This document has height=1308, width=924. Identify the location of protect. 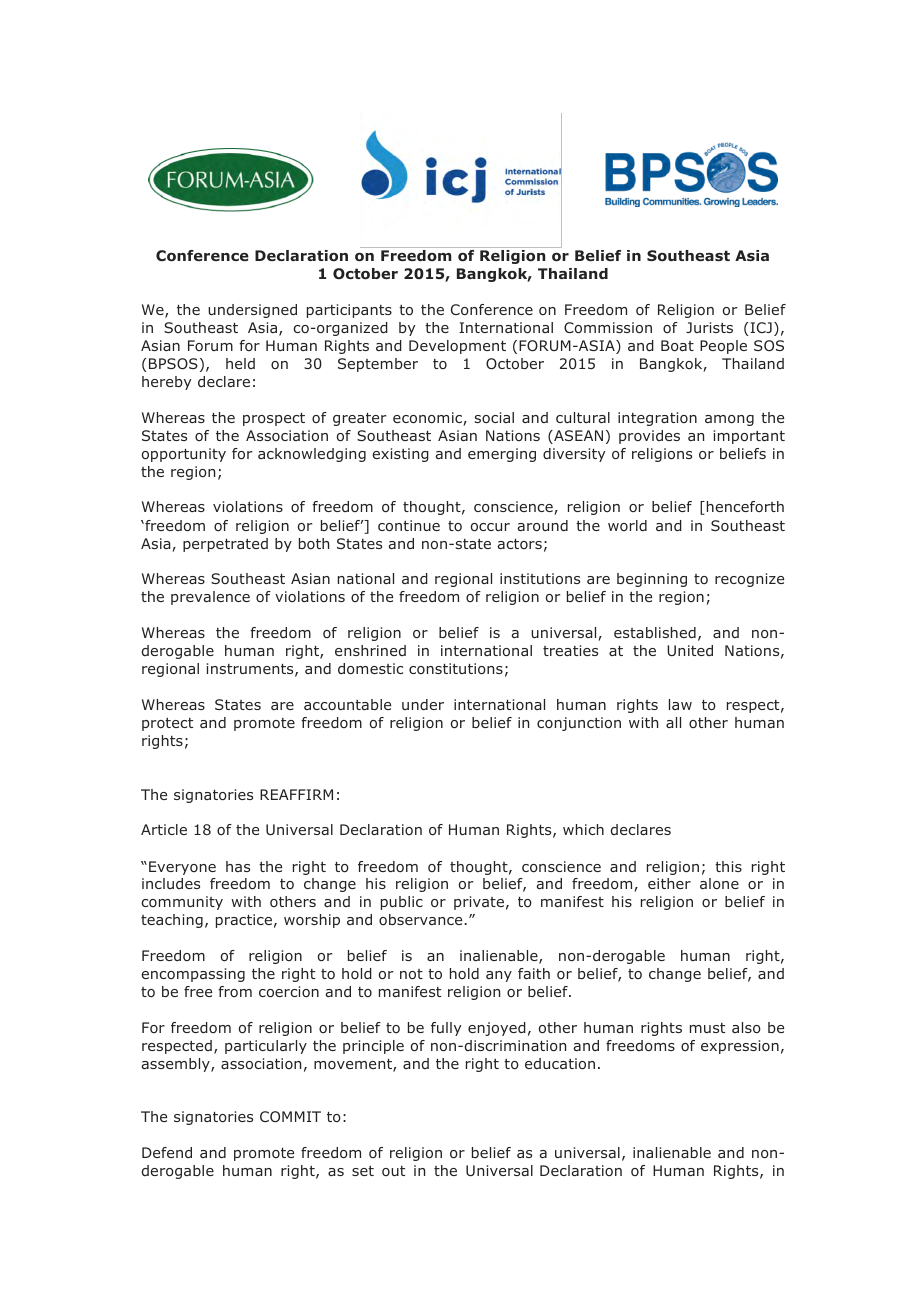
(167, 724).
